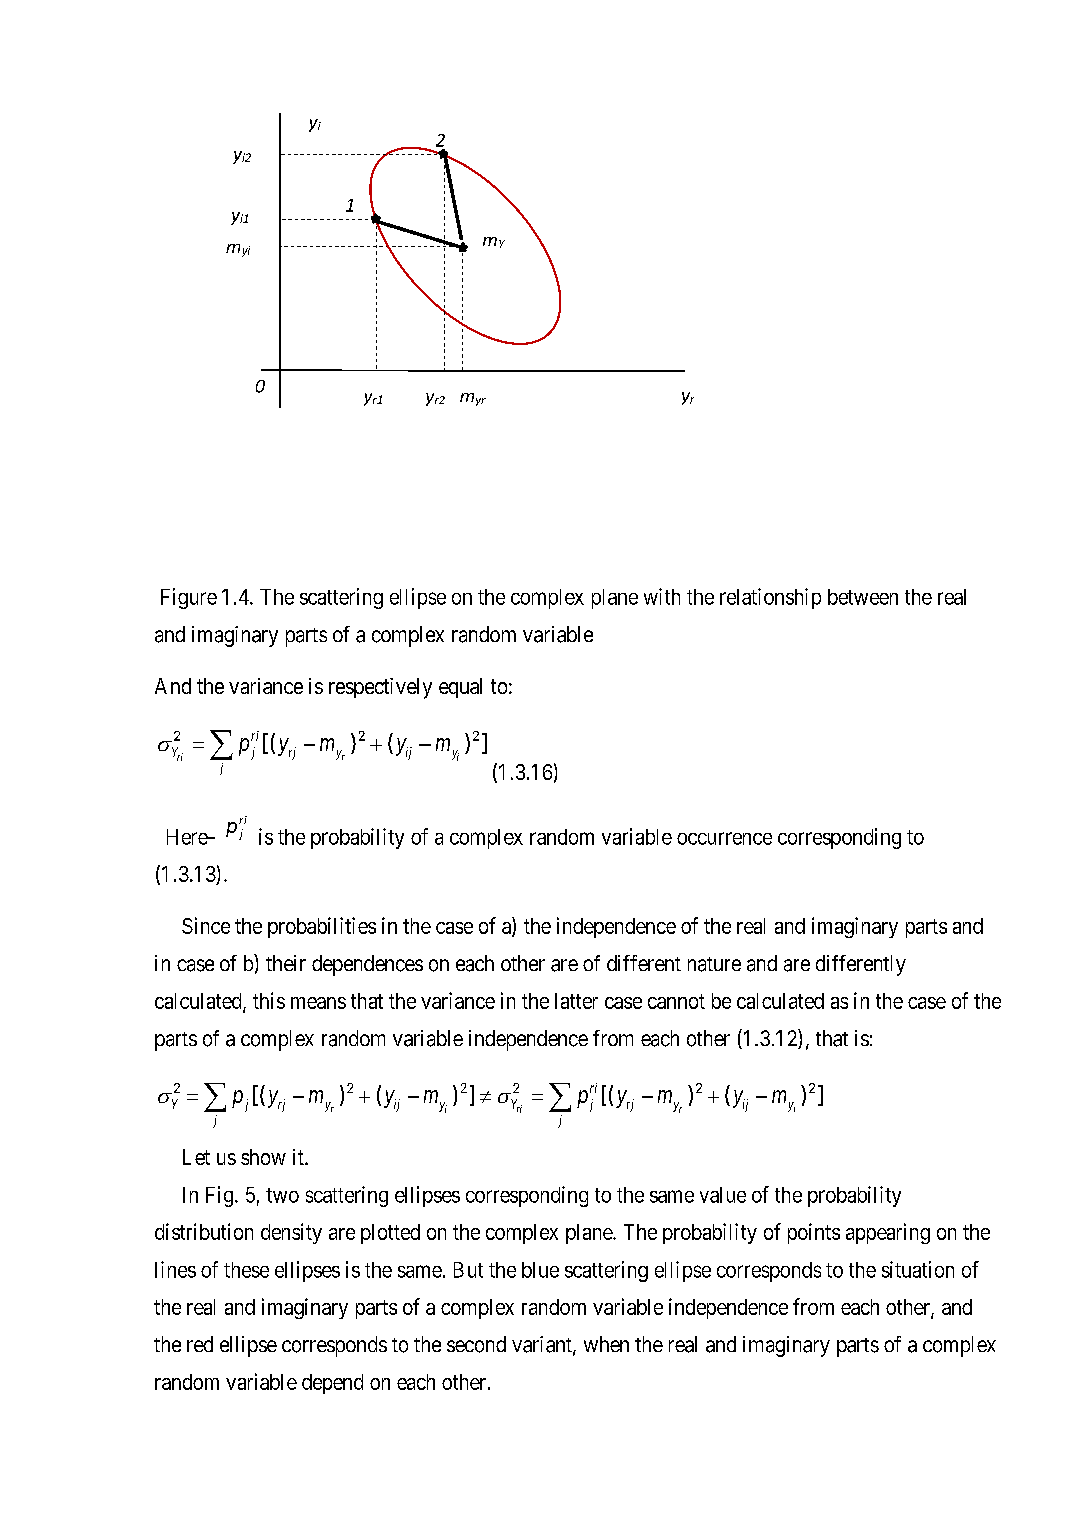 Image resolution: width=1078 pixels, height=1524 pixels. Describe the element at coordinates (189, 598) in the screenshot. I see `Figure` at that location.
